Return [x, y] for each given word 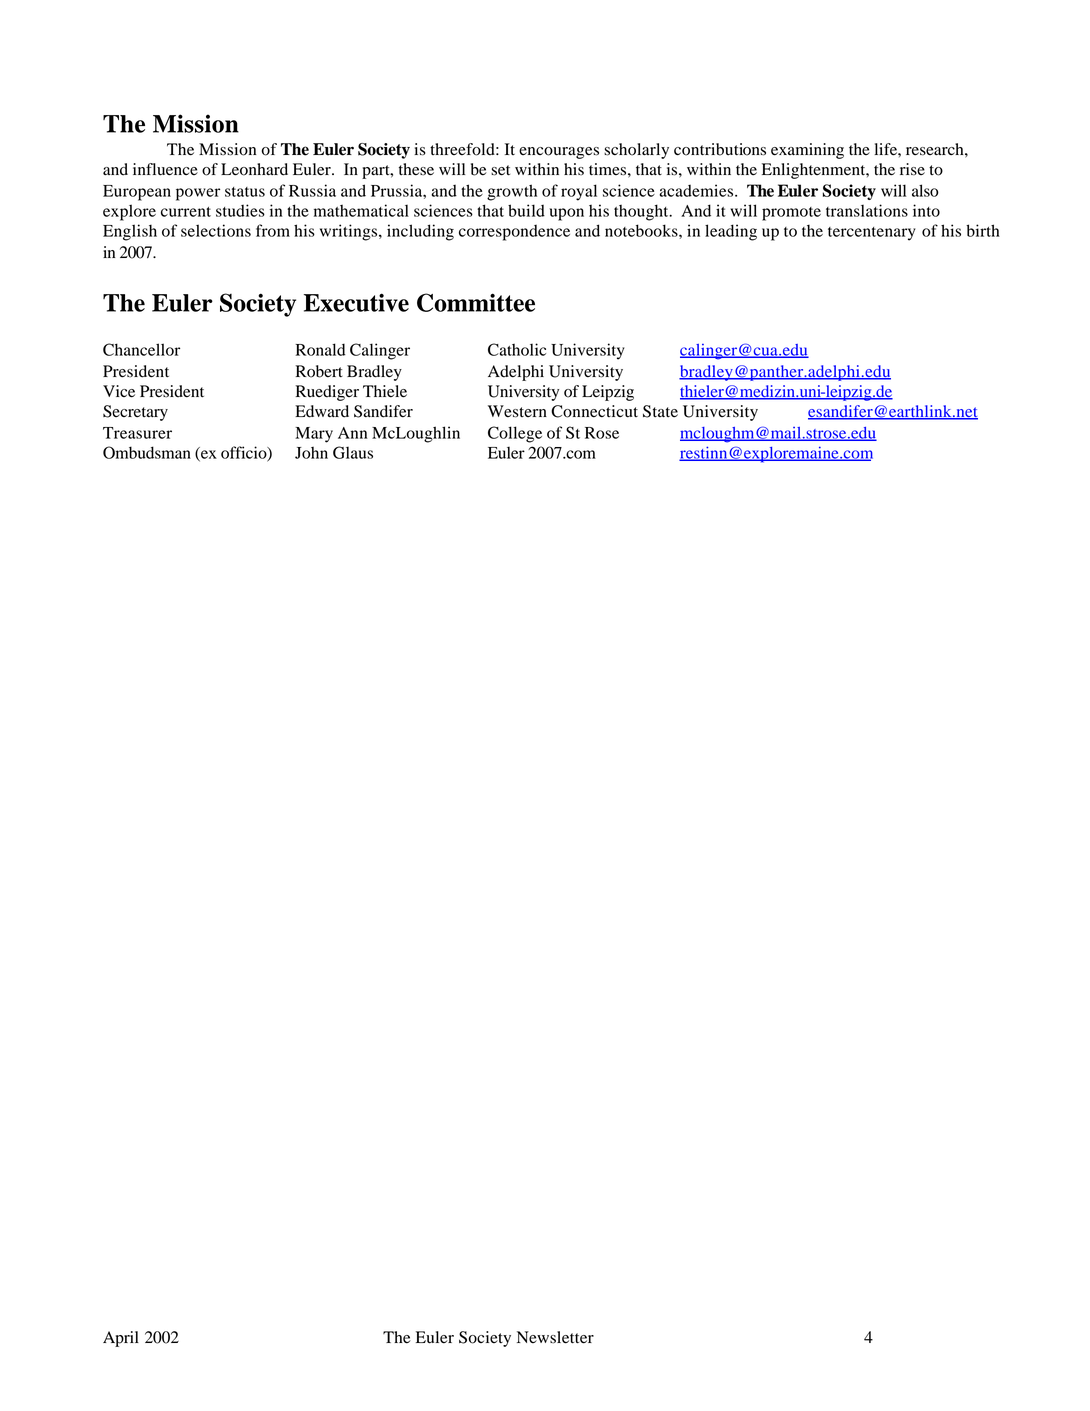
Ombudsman [147, 452]
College [515, 434]
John [311, 453]
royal [579, 192]
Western [517, 411]
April [121, 1339]
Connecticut [594, 411]
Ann [352, 433]
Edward [322, 411]
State [660, 411]
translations [867, 210]
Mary [314, 435]
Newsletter [555, 1337]
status [245, 192]
